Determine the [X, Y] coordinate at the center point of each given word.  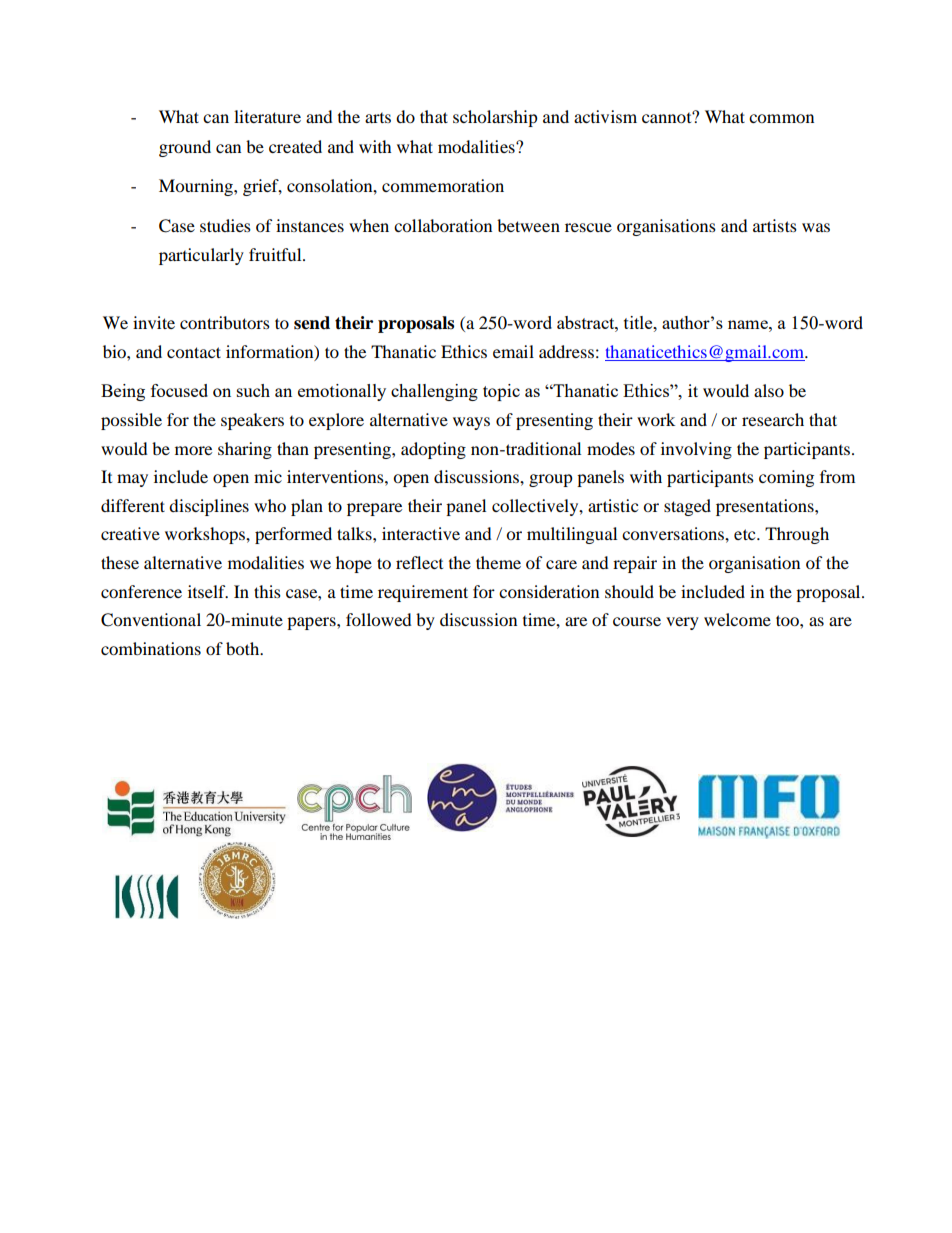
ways [471, 423]
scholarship [495, 118]
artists [775, 225]
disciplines [209, 507]
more [193, 450]
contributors [225, 322]
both [244, 648]
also [769, 390]
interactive [421, 533]
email [513, 351]
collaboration [443, 225]
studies [225, 225]
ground [185, 148]
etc [746, 534]
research [773, 419]
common [781, 118]
